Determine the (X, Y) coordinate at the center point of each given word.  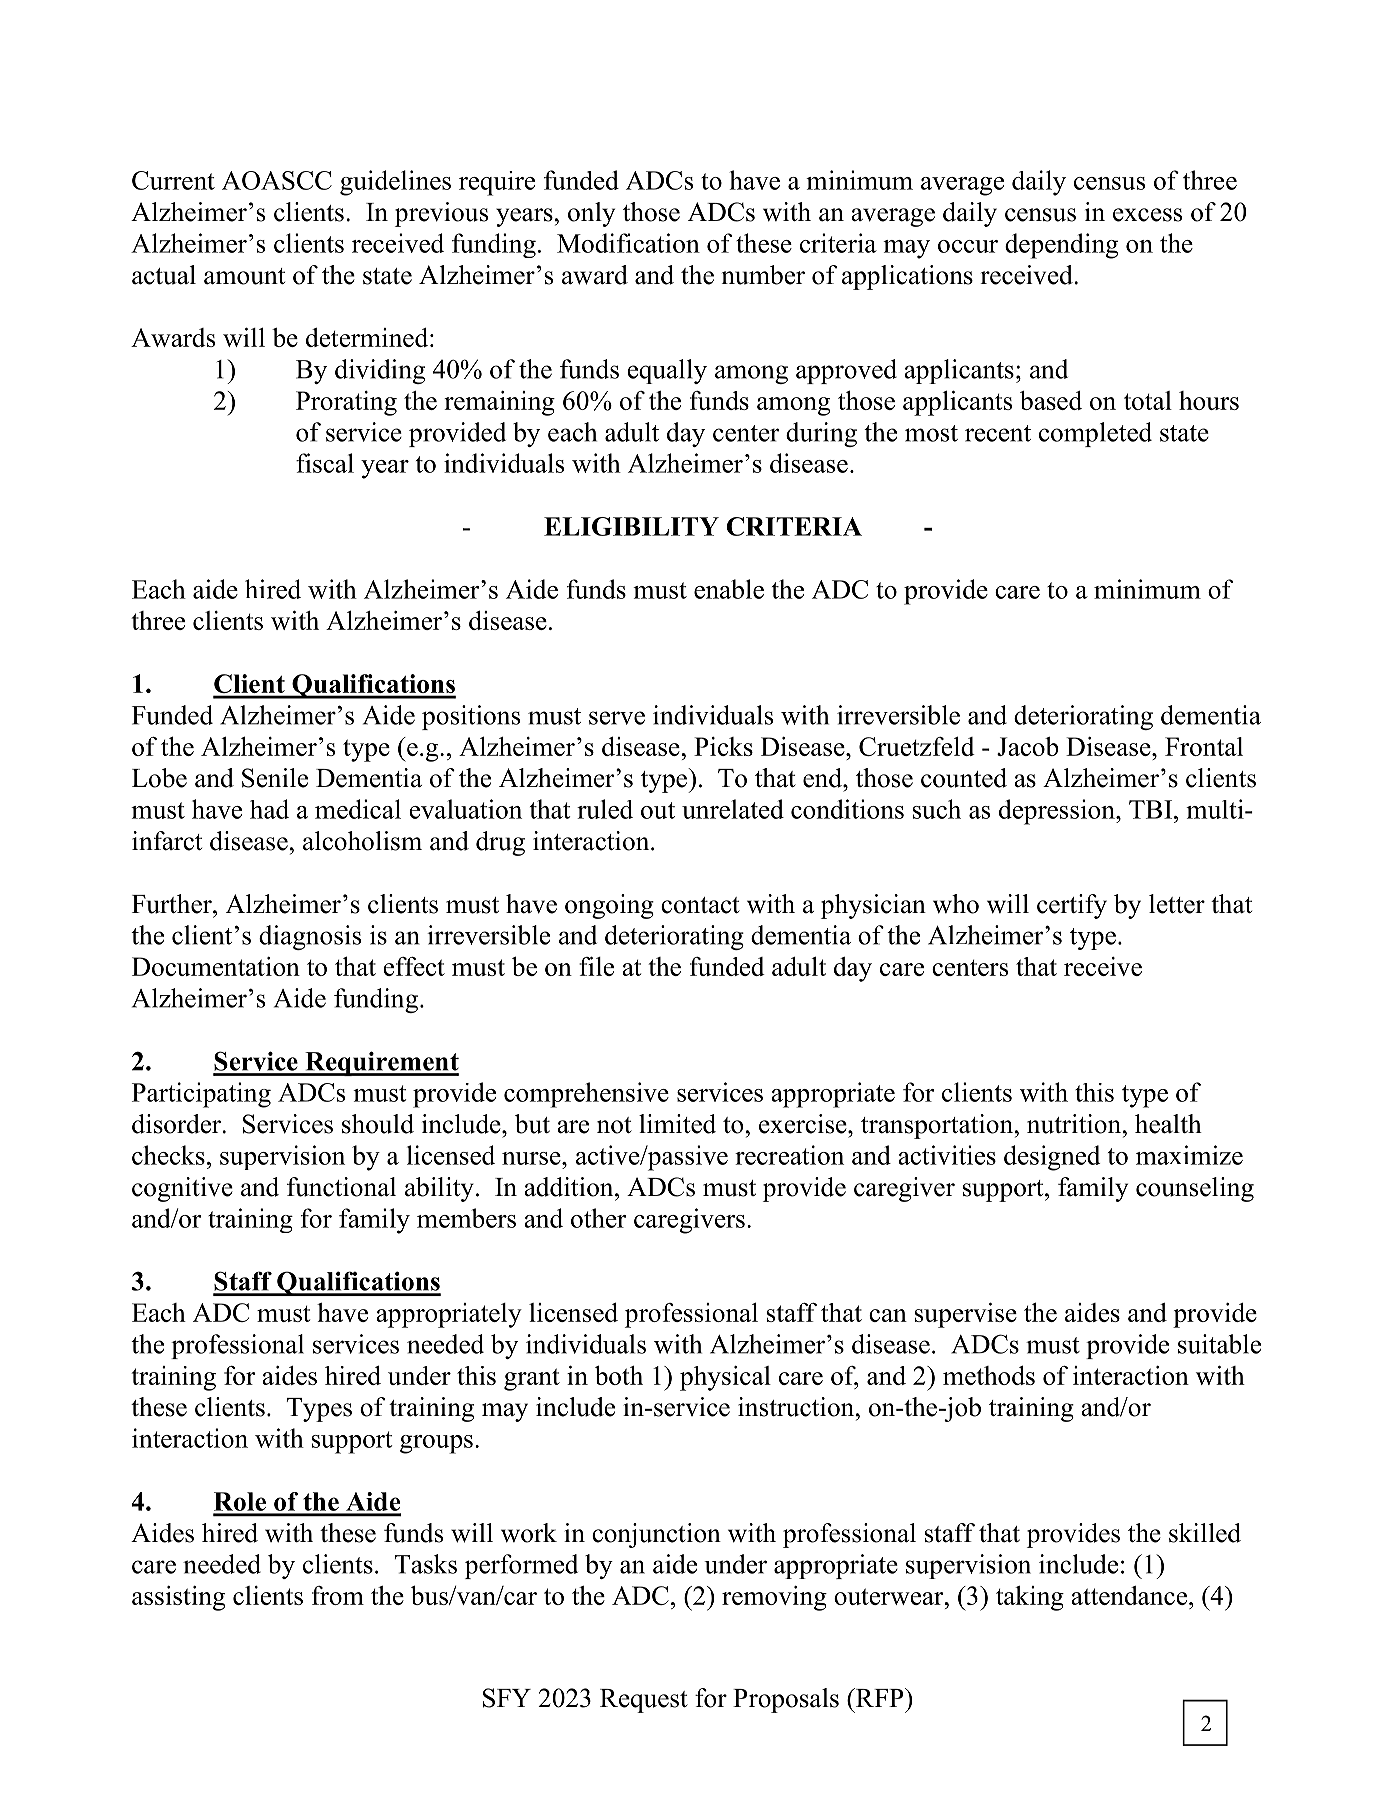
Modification (628, 243)
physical (725, 1378)
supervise (966, 1315)
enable (729, 589)
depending (1061, 246)
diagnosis (310, 937)
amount (244, 276)
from (338, 1595)
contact (700, 905)
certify (1072, 906)
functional (341, 1187)
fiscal (325, 463)
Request (644, 1701)
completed (1095, 434)
